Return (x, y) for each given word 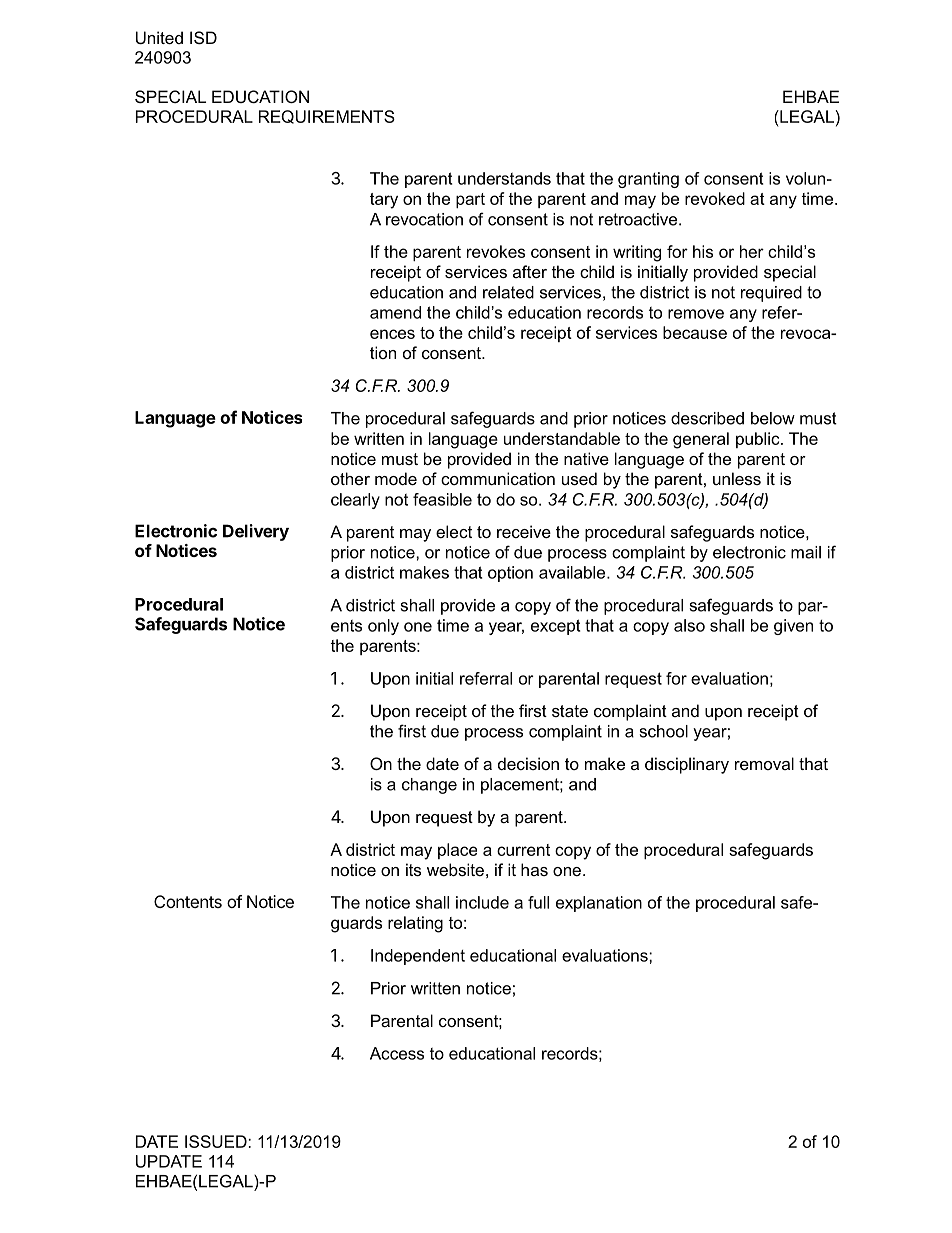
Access (397, 1053)
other (350, 478)
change (429, 786)
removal (764, 763)
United (159, 37)
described (707, 418)
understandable (562, 438)
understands (504, 178)
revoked (715, 198)
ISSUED (217, 1141)
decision (528, 763)
